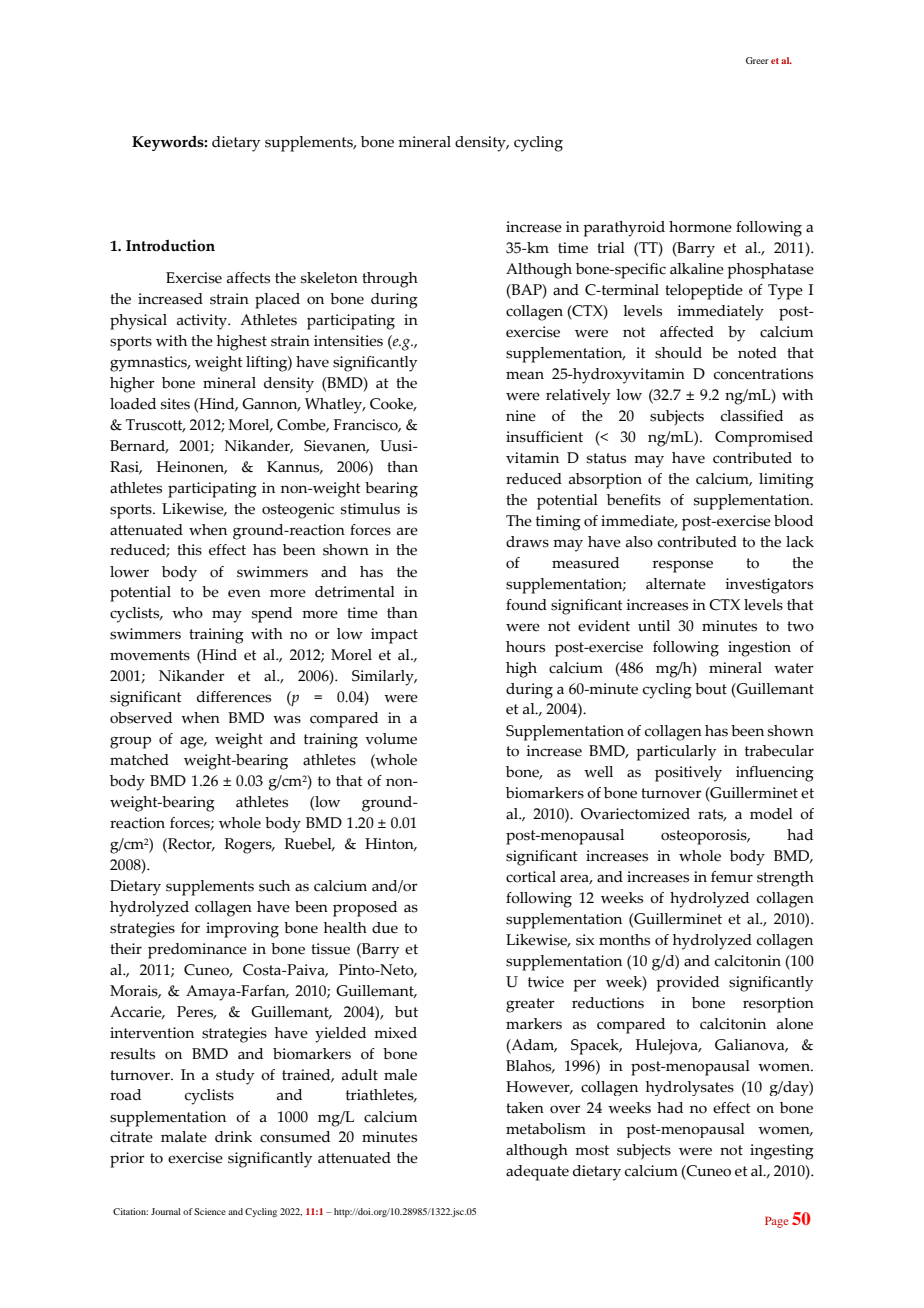 The height and width of the document is (1308, 924). I want to click on Introduction, so click(170, 245).
